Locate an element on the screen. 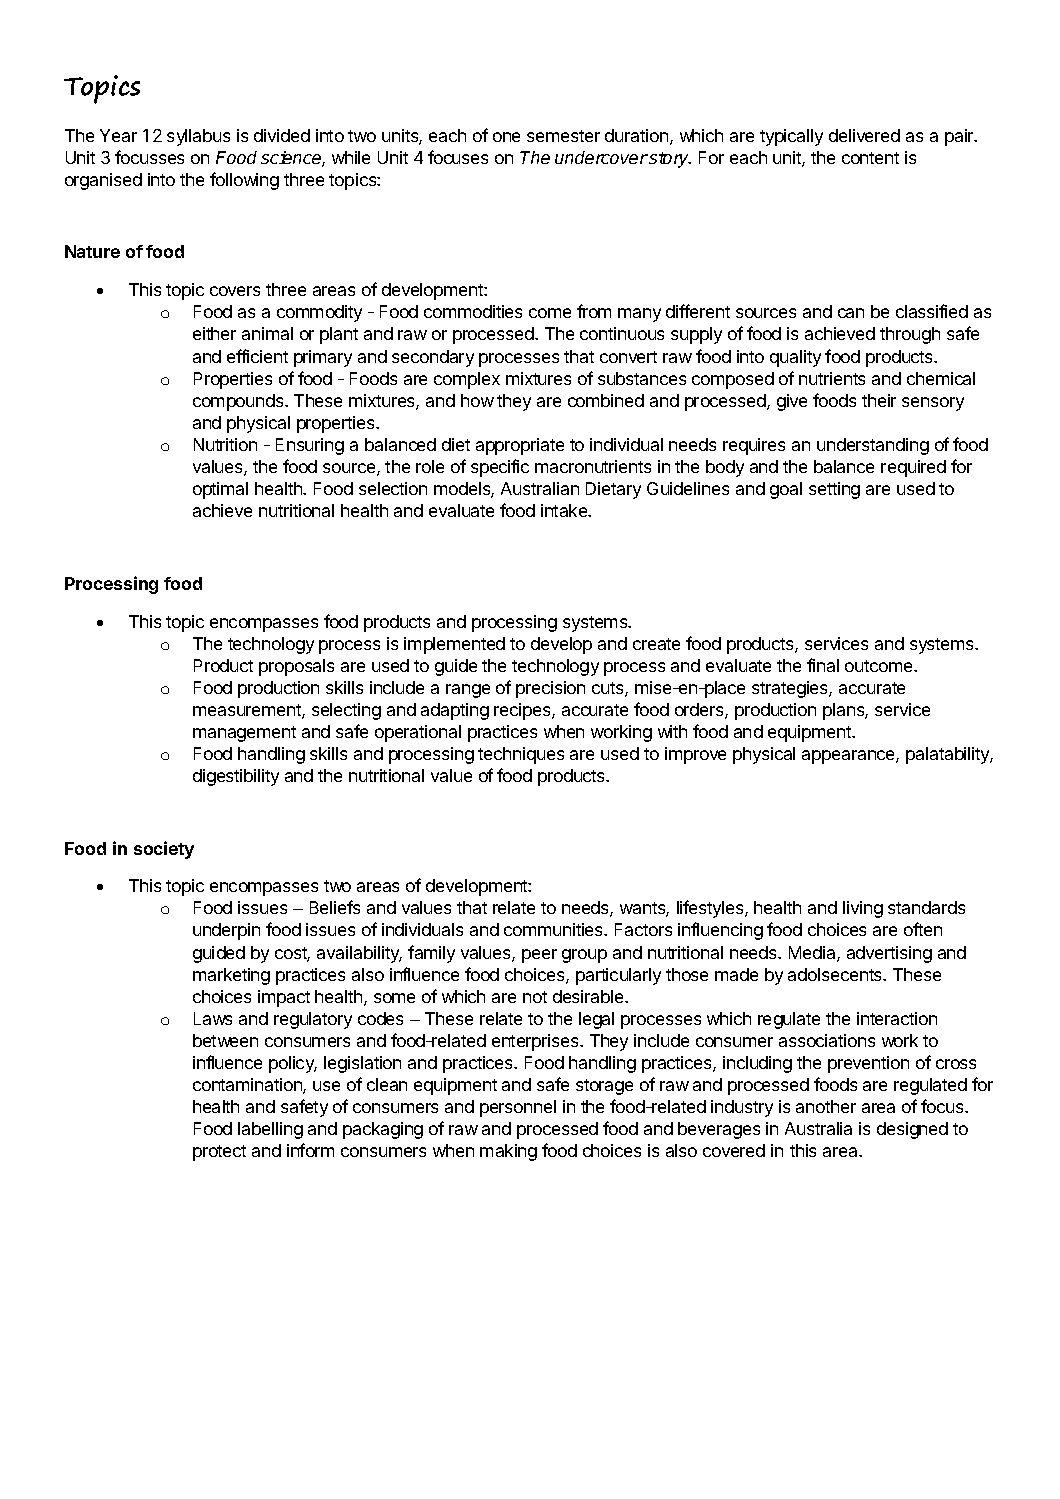  content is located at coordinates (870, 158).
